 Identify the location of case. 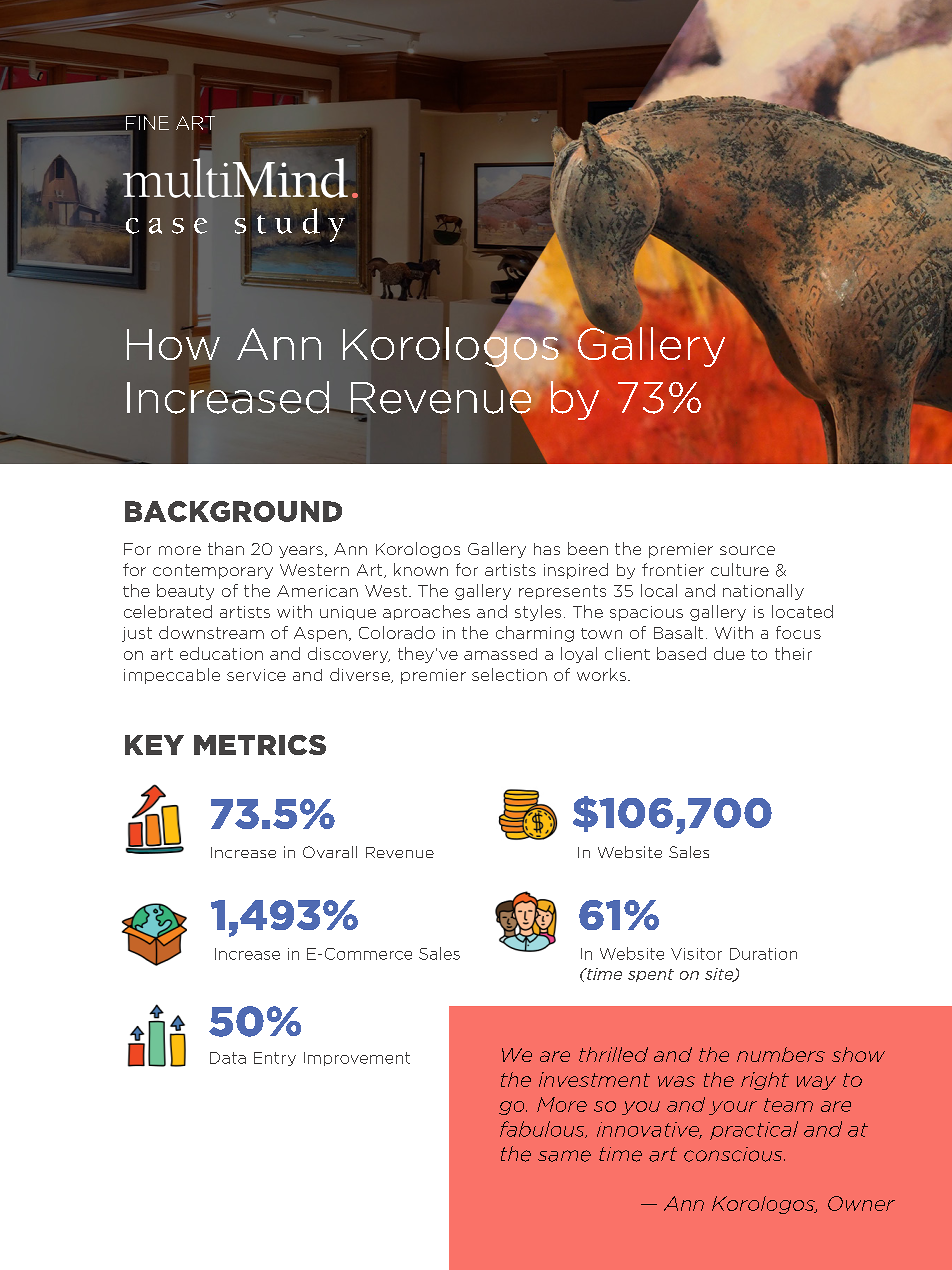
(166, 225).
